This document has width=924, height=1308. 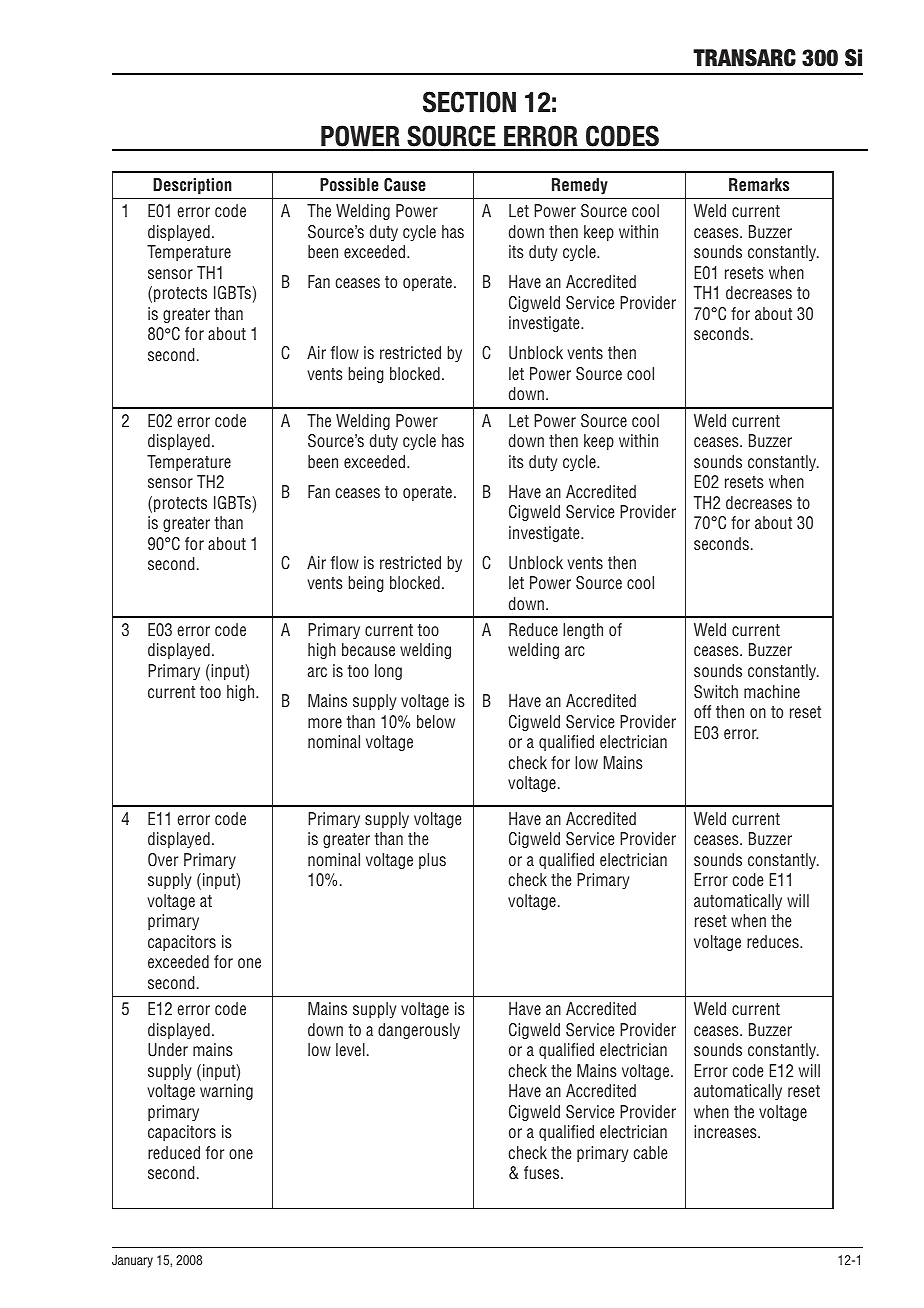 I want to click on below, so click(x=436, y=721).
